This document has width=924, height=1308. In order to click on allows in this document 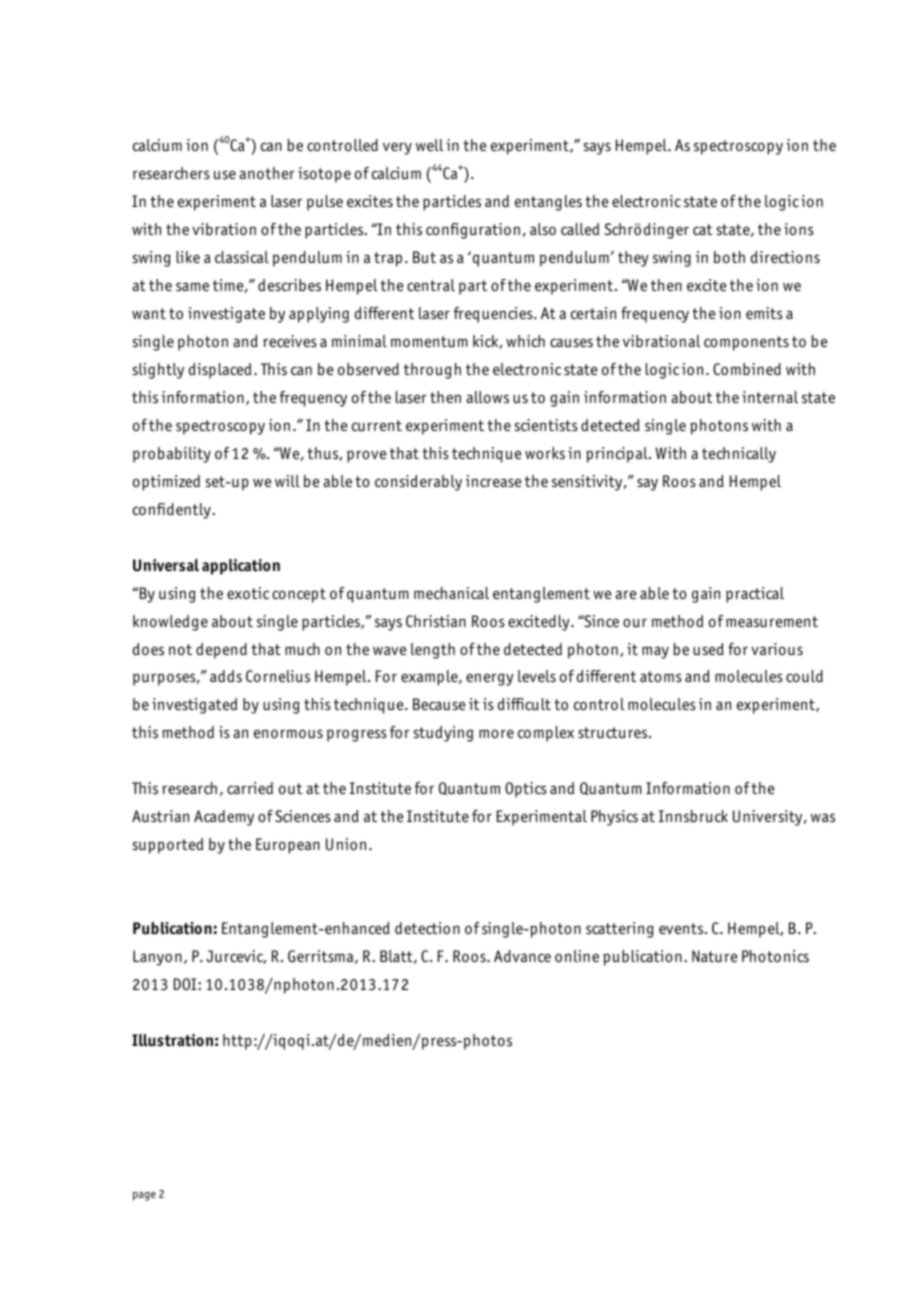, I will do `click(487, 397)`.
